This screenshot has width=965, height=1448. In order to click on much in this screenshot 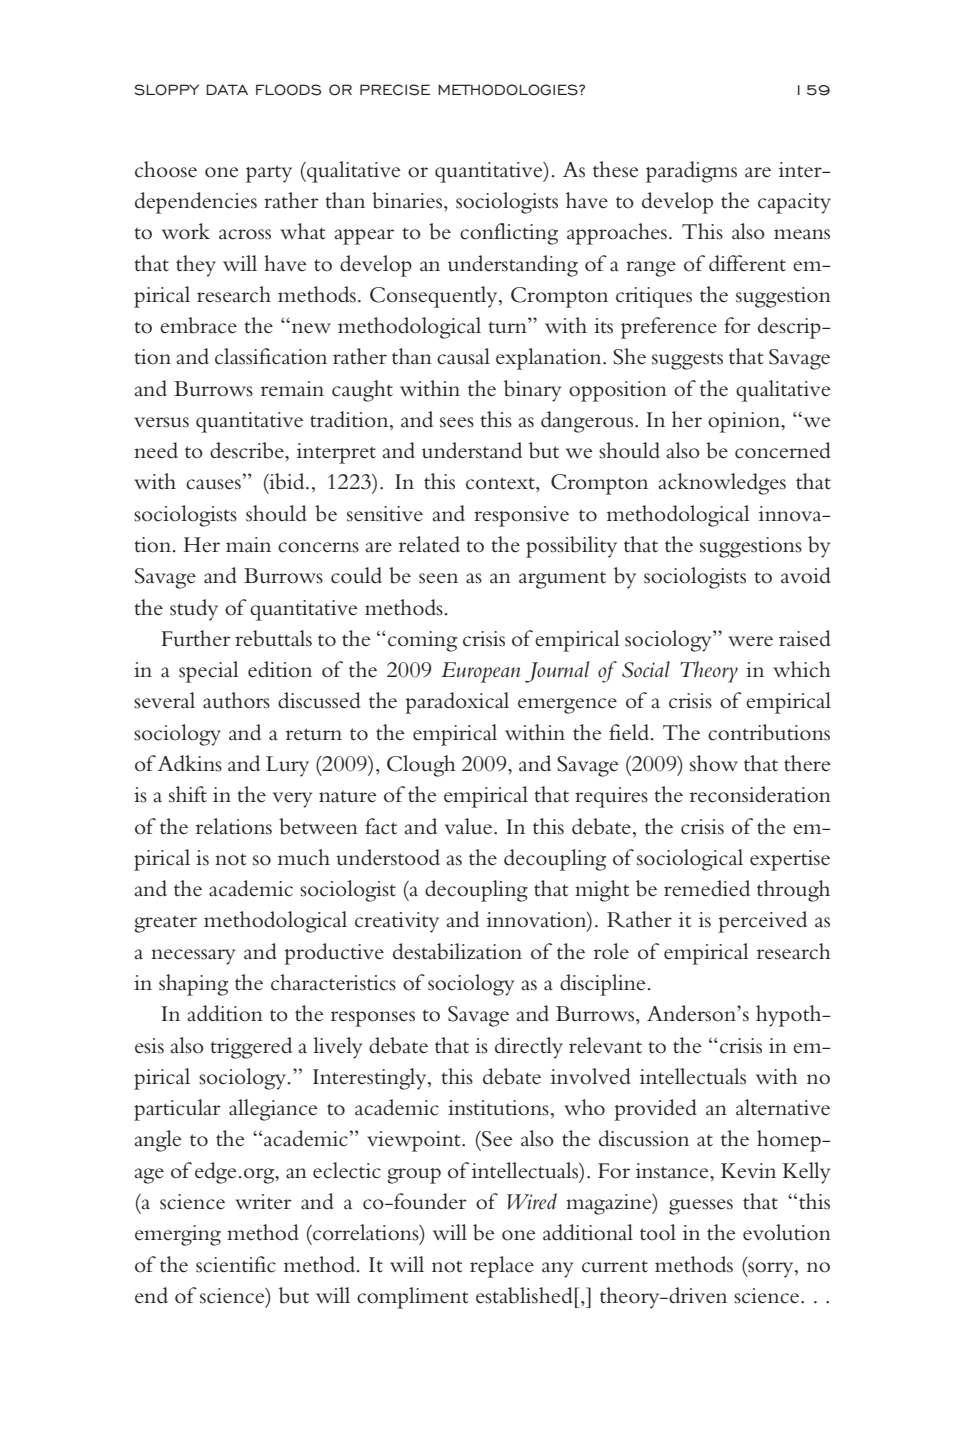, I will do `click(304, 857)`.
